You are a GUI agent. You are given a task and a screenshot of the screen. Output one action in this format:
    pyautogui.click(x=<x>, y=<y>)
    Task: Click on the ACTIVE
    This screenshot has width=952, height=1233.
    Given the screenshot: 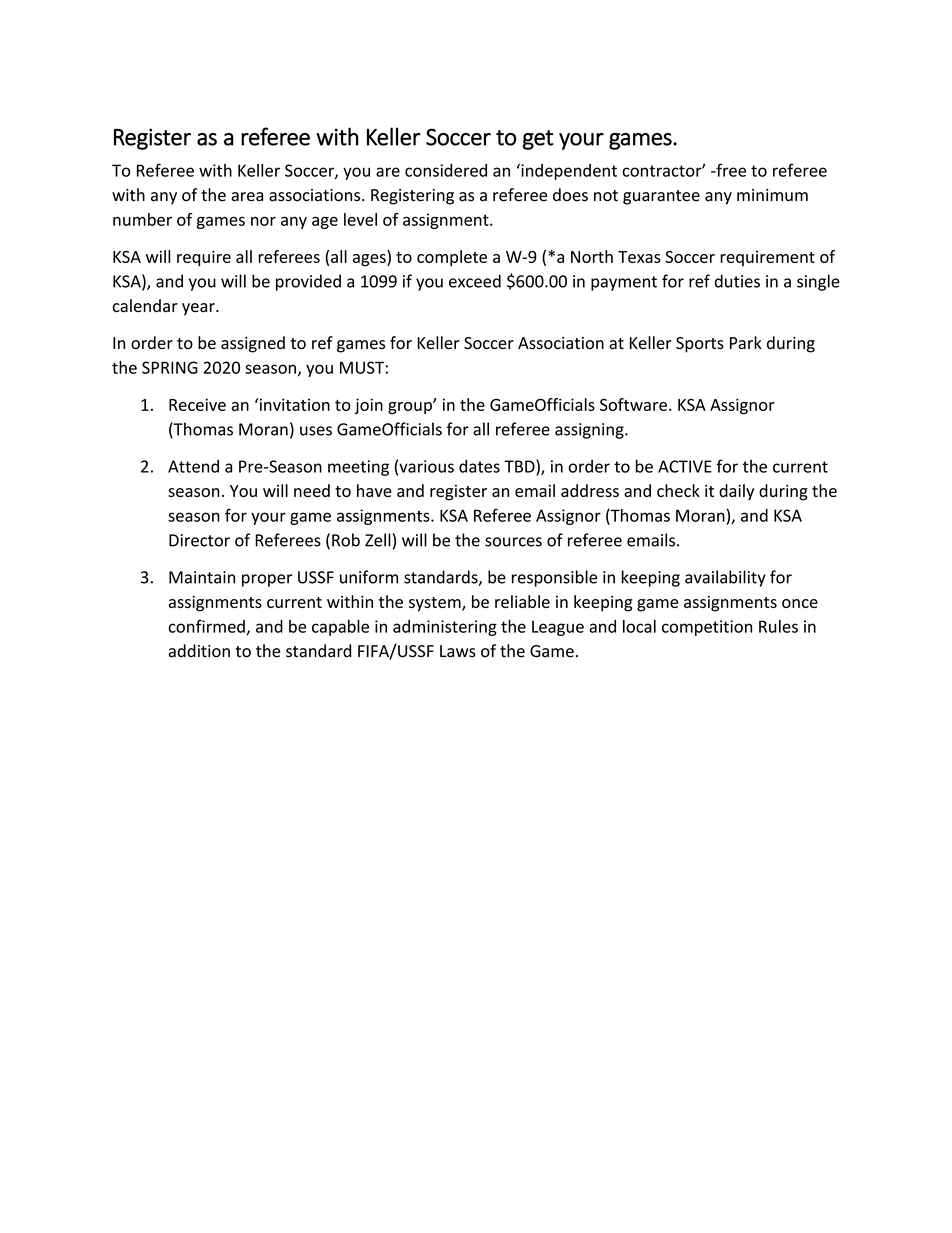 What is the action you would take?
    pyautogui.click(x=685, y=466)
